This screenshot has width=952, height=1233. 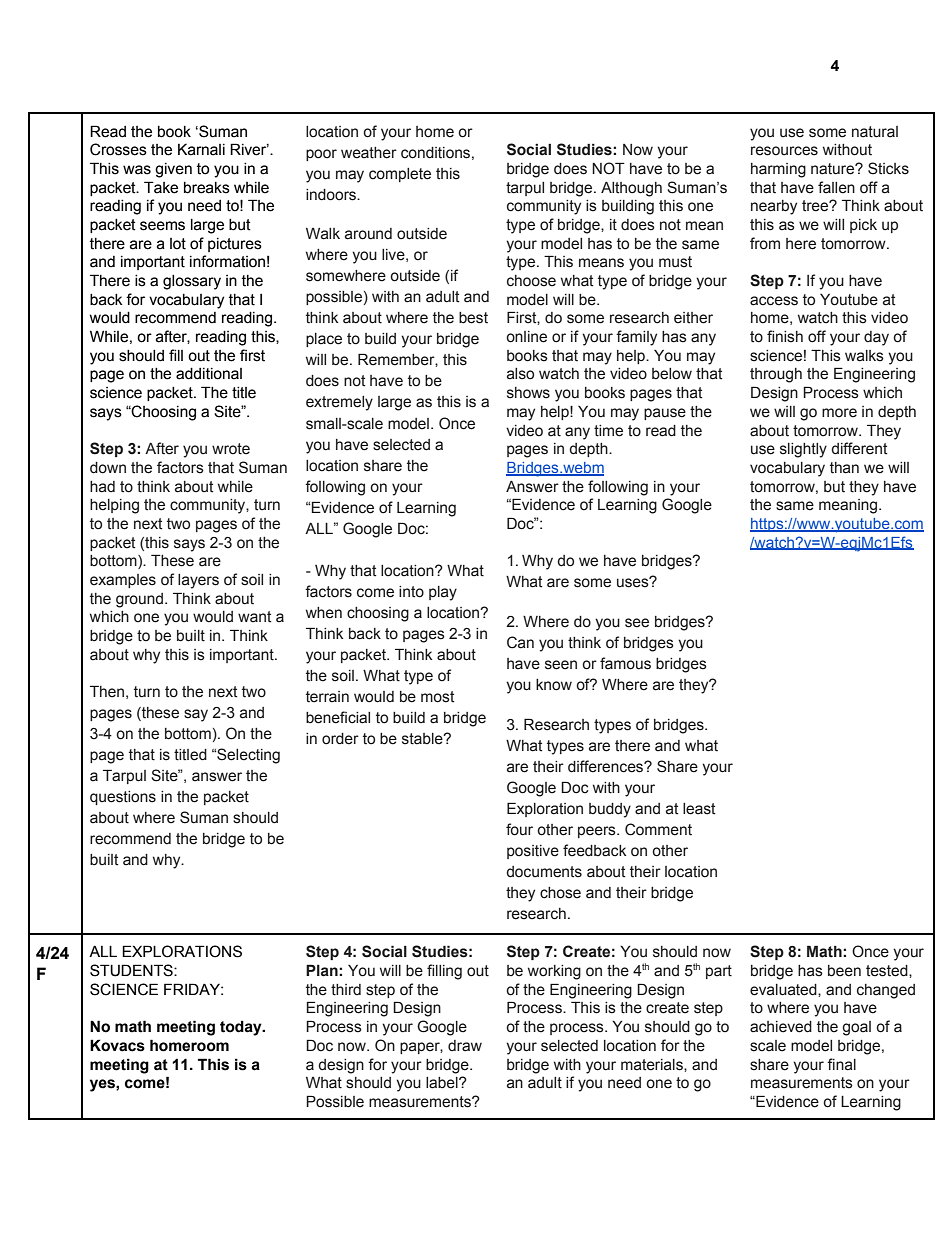 What do you see at coordinates (123, 798) in the screenshot?
I see `questions` at bounding box center [123, 798].
